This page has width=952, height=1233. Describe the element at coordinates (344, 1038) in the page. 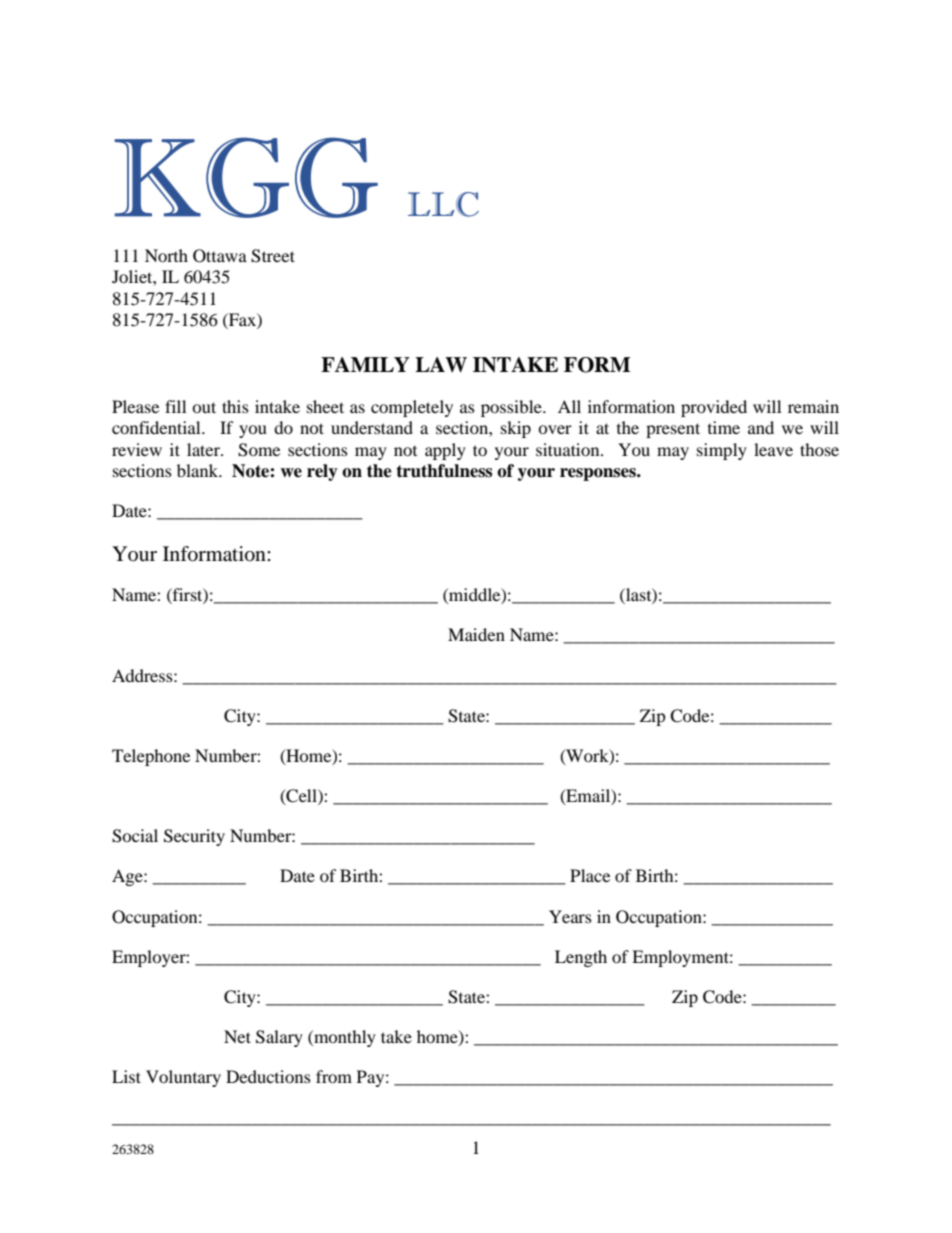

I see `monthly` at that location.
